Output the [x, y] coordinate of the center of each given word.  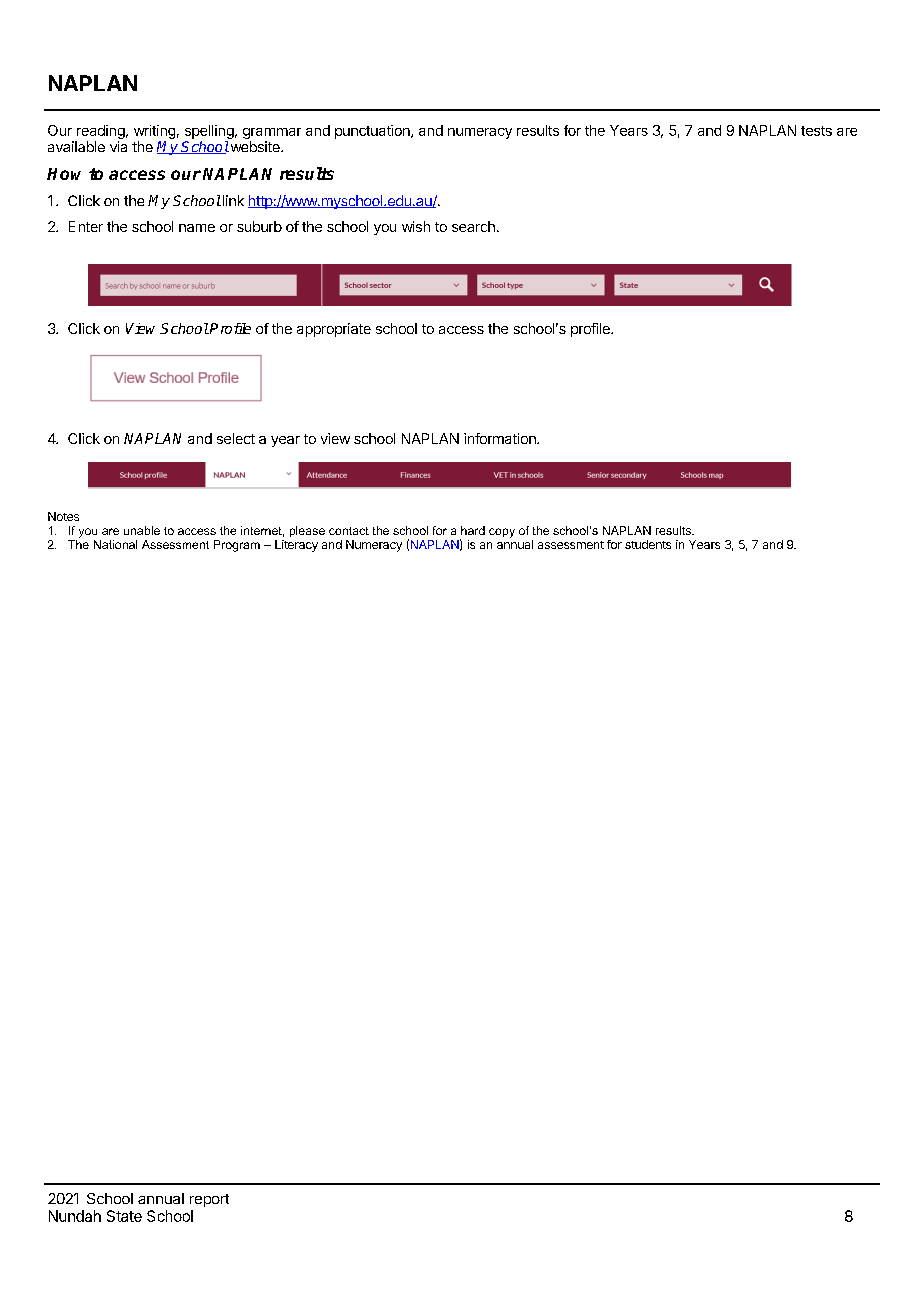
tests [816, 131]
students [648, 544]
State [124, 1216]
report [209, 1200]
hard [473, 530]
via [118, 146]
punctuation [373, 132]
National [115, 544]
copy [502, 533]
